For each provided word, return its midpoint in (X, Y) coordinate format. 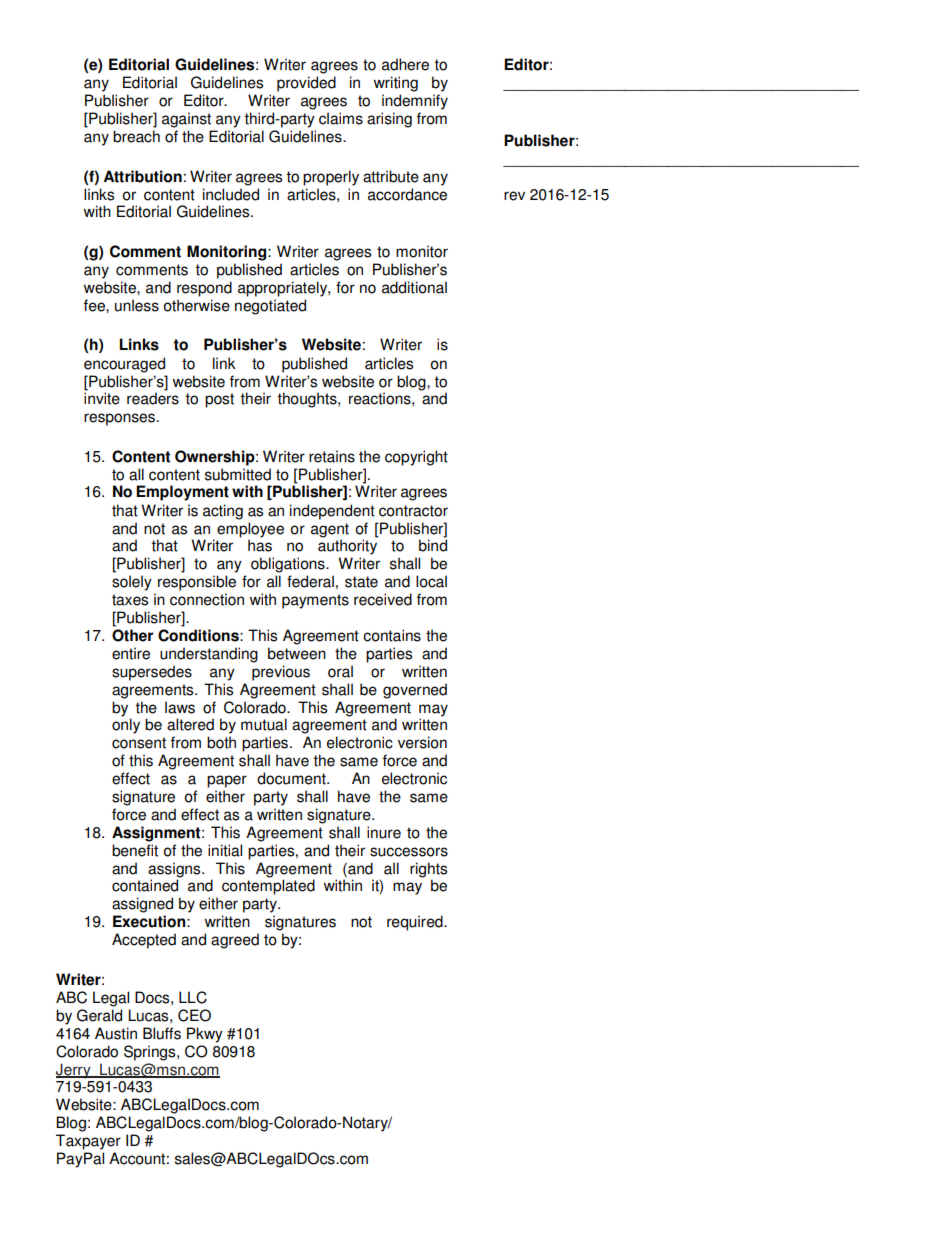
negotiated (270, 307)
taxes (130, 600)
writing (396, 84)
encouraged (124, 365)
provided (306, 84)
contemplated (268, 887)
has (260, 545)
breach (136, 136)
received (383, 599)
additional (414, 287)
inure (384, 832)
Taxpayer (88, 1142)
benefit (135, 850)
